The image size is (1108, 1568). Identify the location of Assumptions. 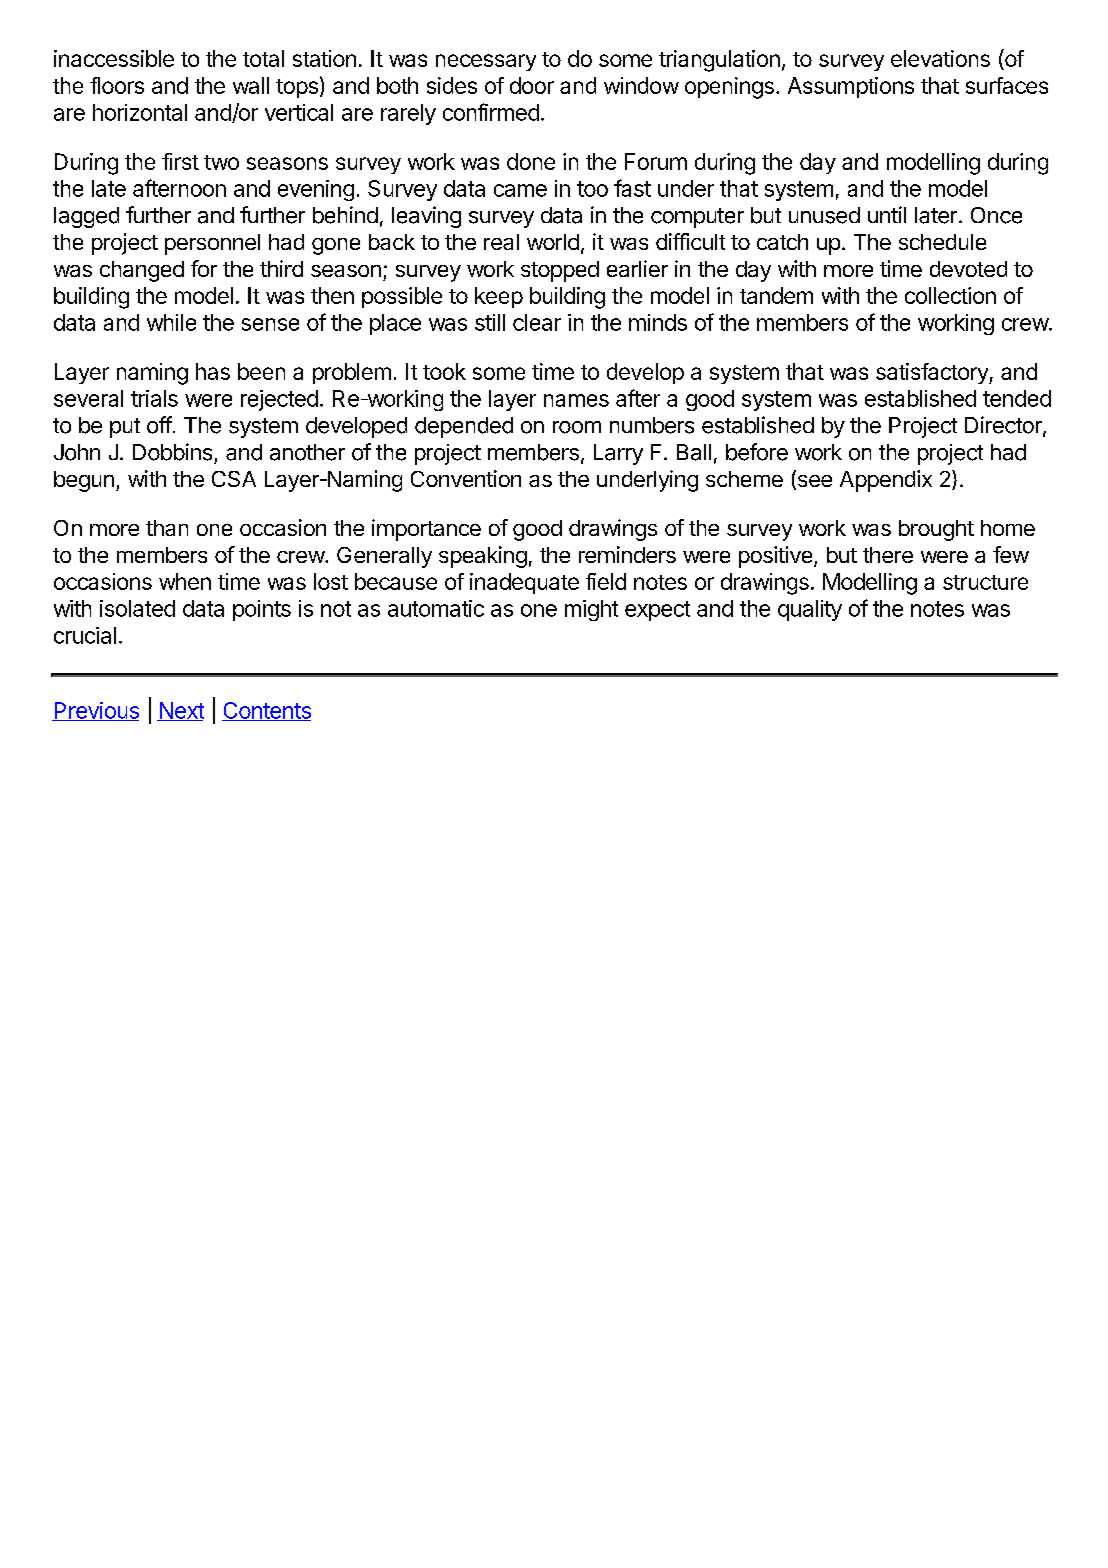
(851, 87).
